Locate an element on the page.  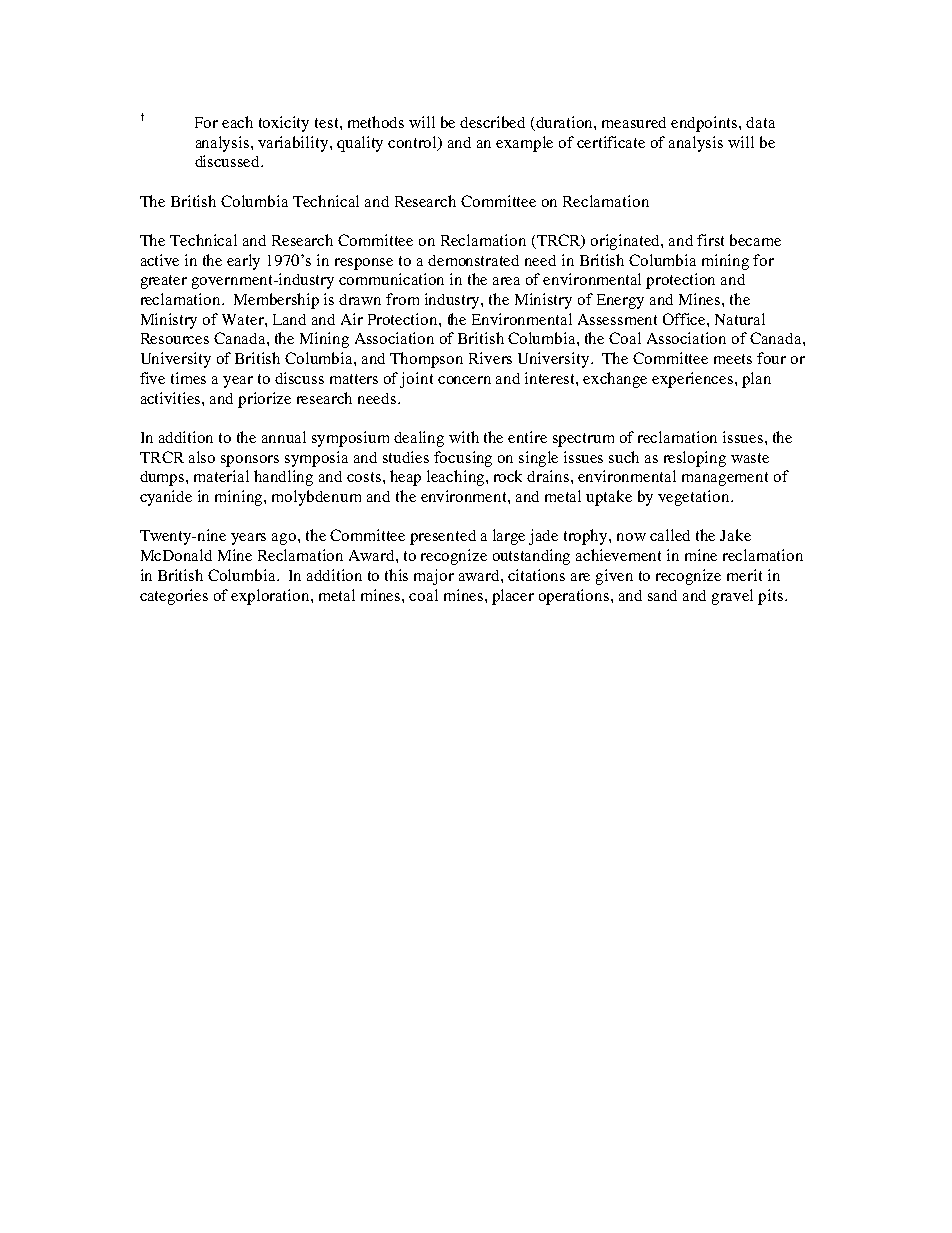
major is located at coordinates (434, 577).
